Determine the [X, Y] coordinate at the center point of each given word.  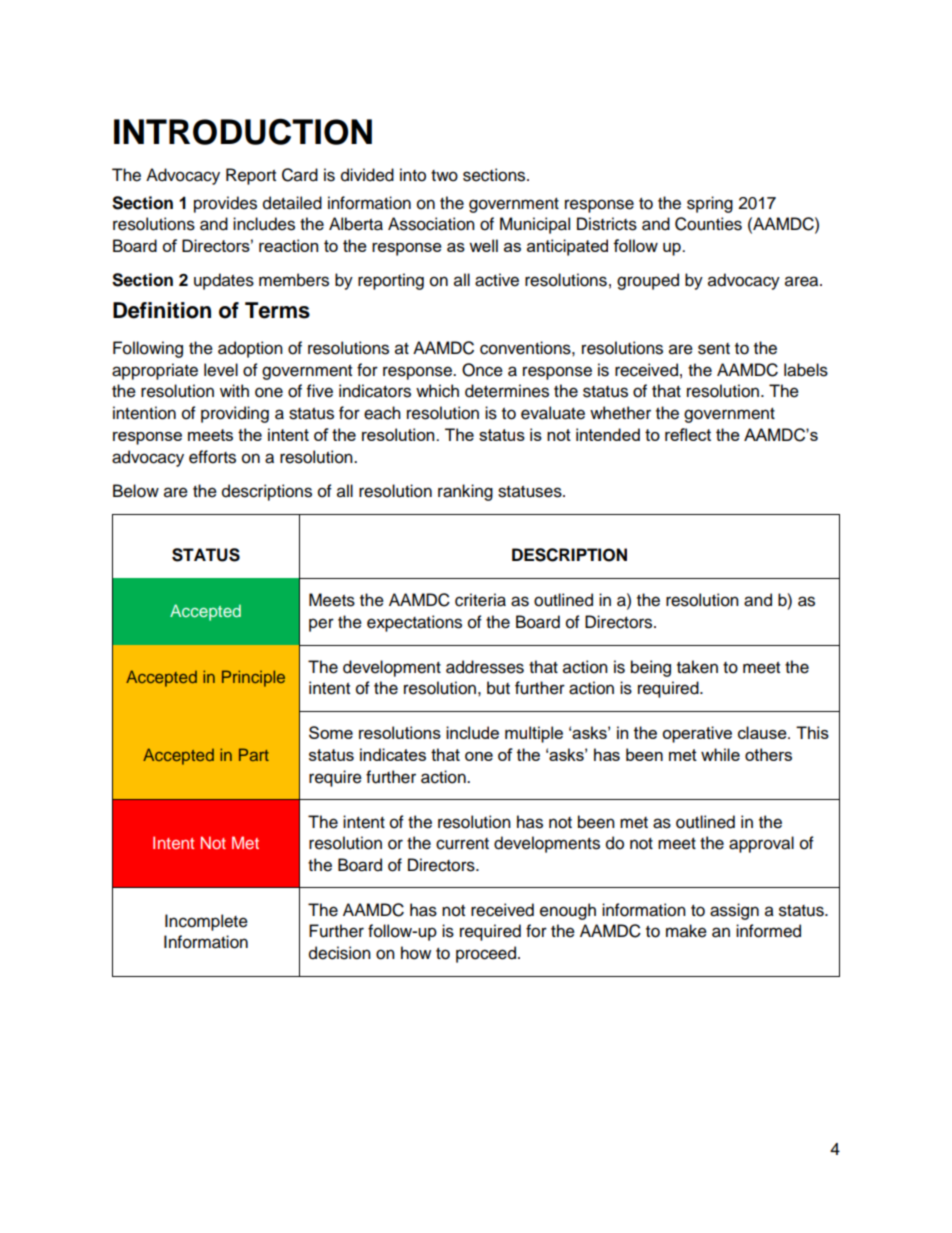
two [444, 176]
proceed [486, 954]
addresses [485, 667]
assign [734, 911]
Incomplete [206, 922]
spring [710, 204]
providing [235, 414]
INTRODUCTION [243, 131]
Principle [253, 678]
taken [697, 667]
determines [507, 391]
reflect [688, 434]
